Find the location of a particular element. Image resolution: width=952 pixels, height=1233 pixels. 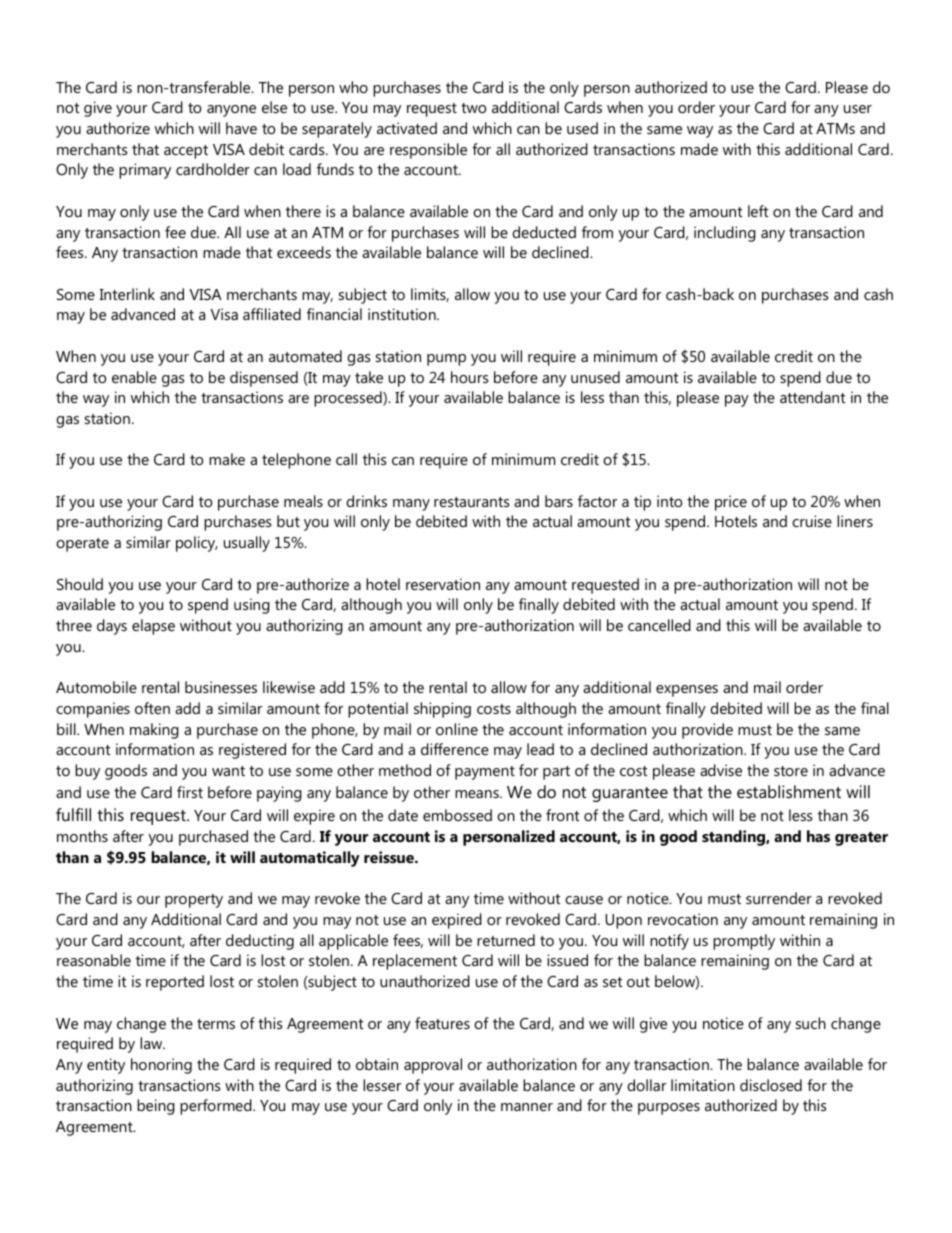

user is located at coordinates (858, 109).
